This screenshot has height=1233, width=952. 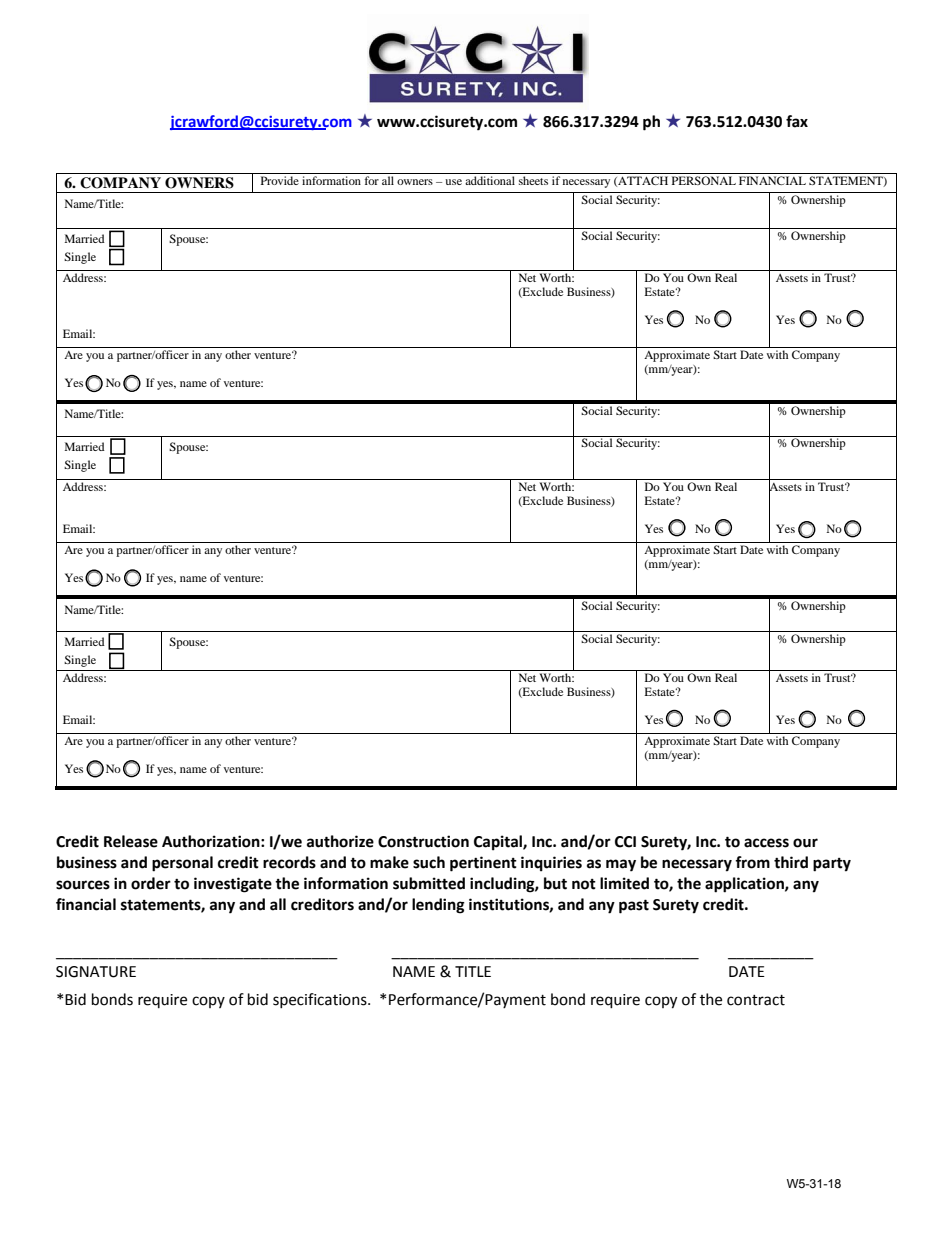 I want to click on access, so click(x=766, y=843).
